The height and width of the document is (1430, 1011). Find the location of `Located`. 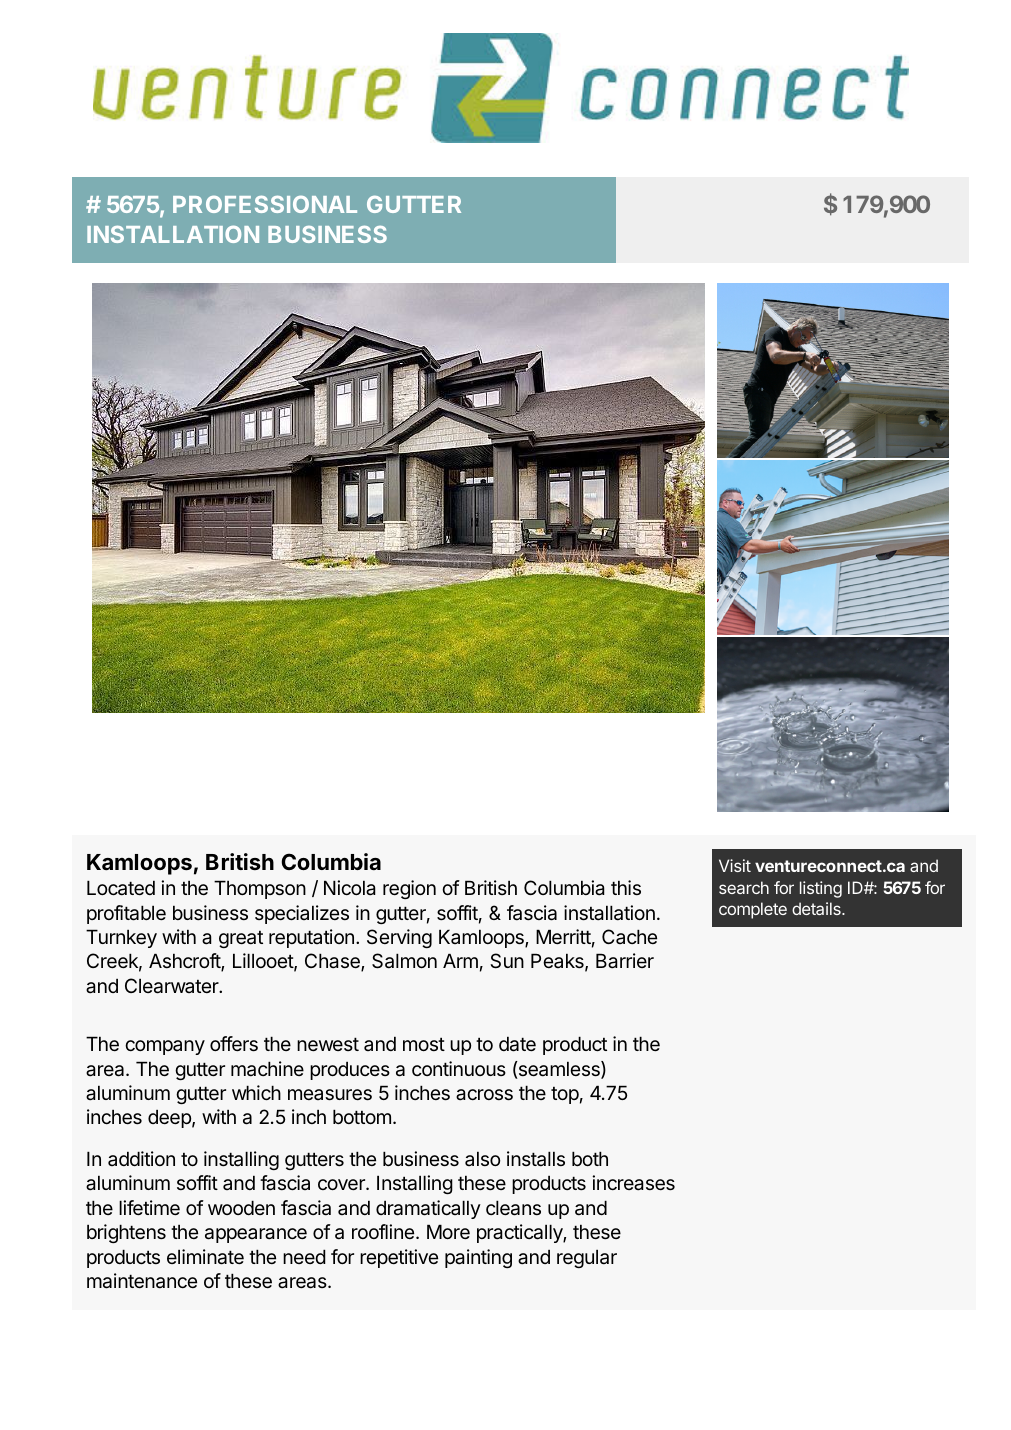

Located is located at coordinates (121, 888).
